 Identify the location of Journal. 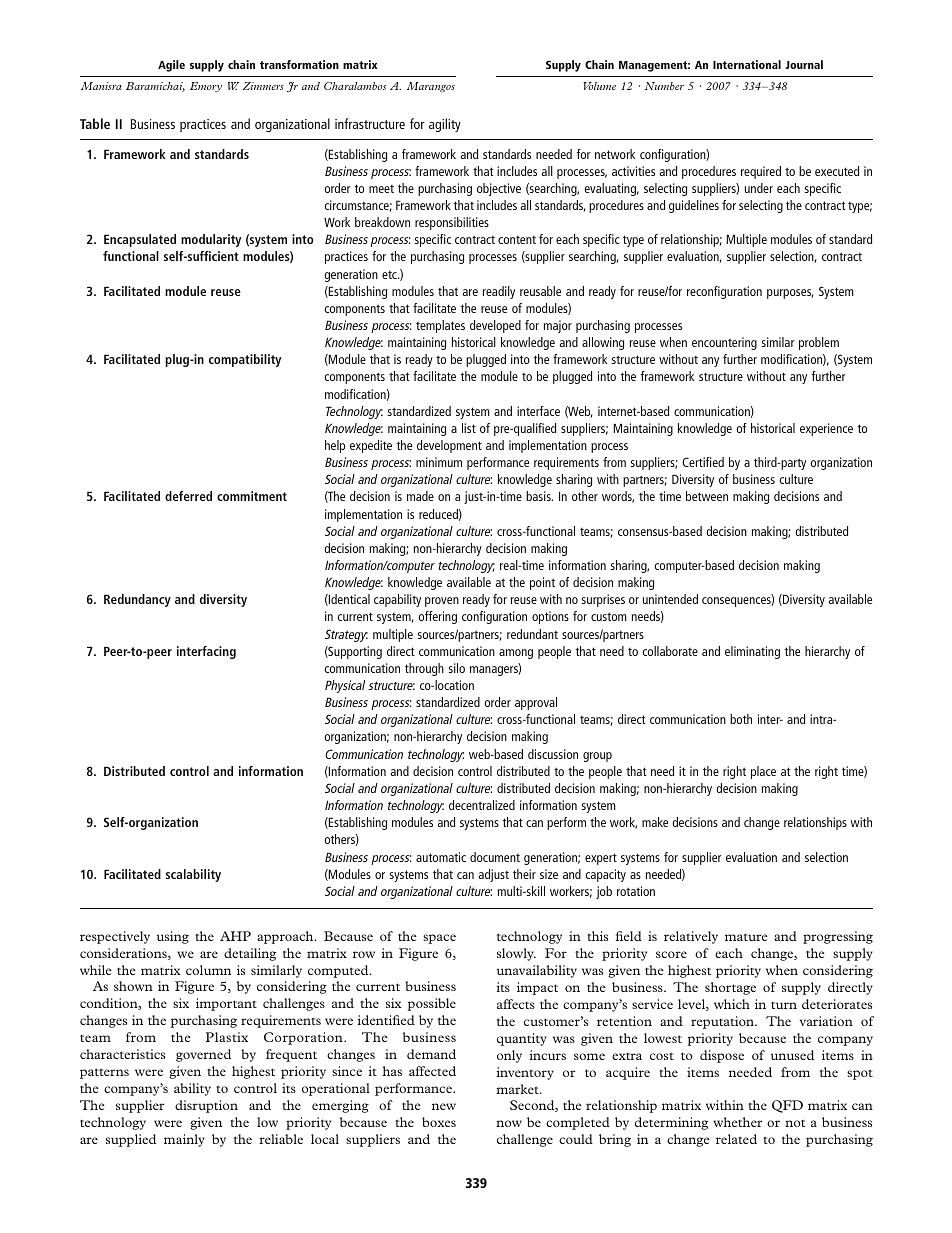
(804, 64).
